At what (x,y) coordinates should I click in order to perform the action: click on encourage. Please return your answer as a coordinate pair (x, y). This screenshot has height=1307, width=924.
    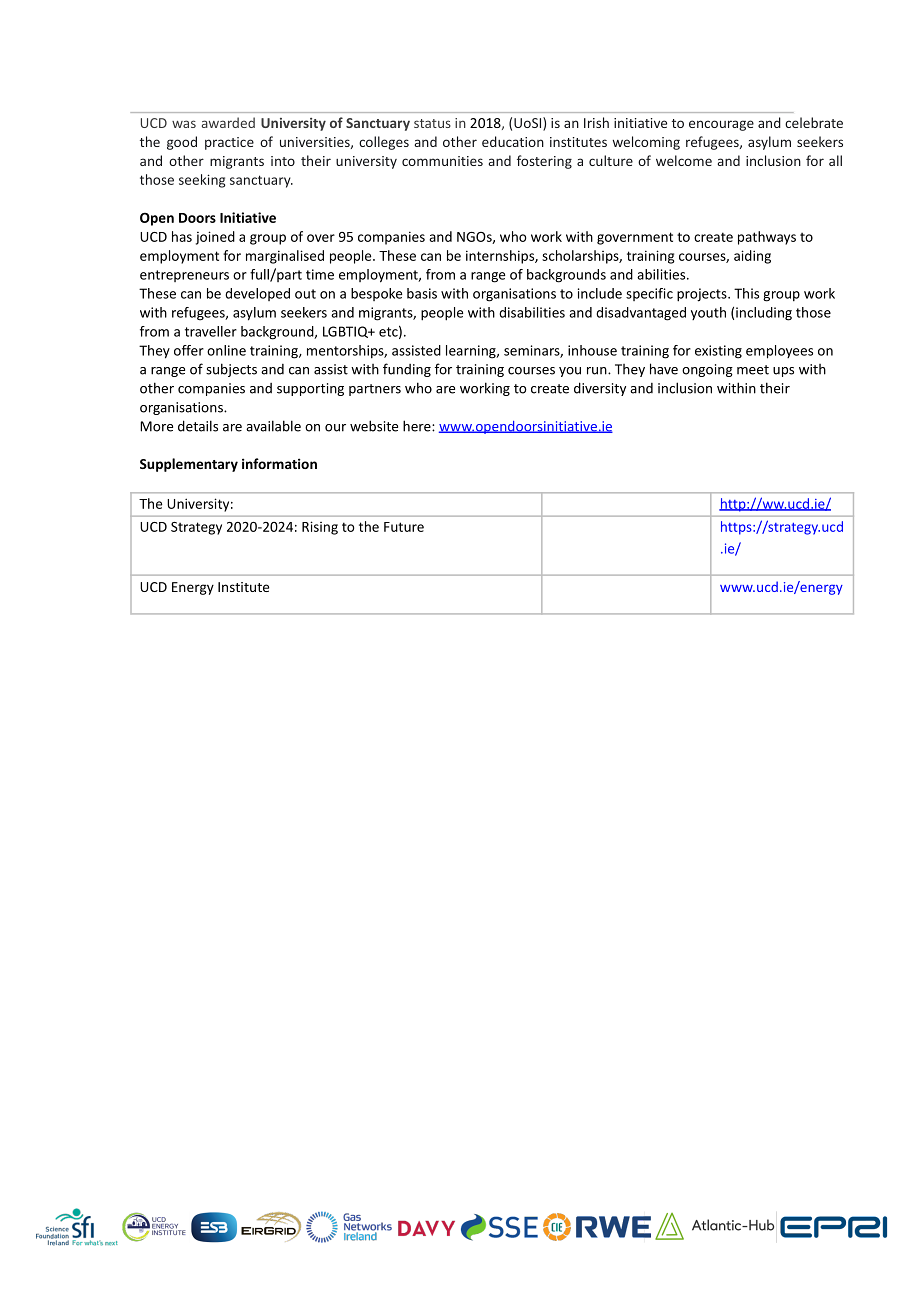
    Looking at the image, I should click on (721, 125).
